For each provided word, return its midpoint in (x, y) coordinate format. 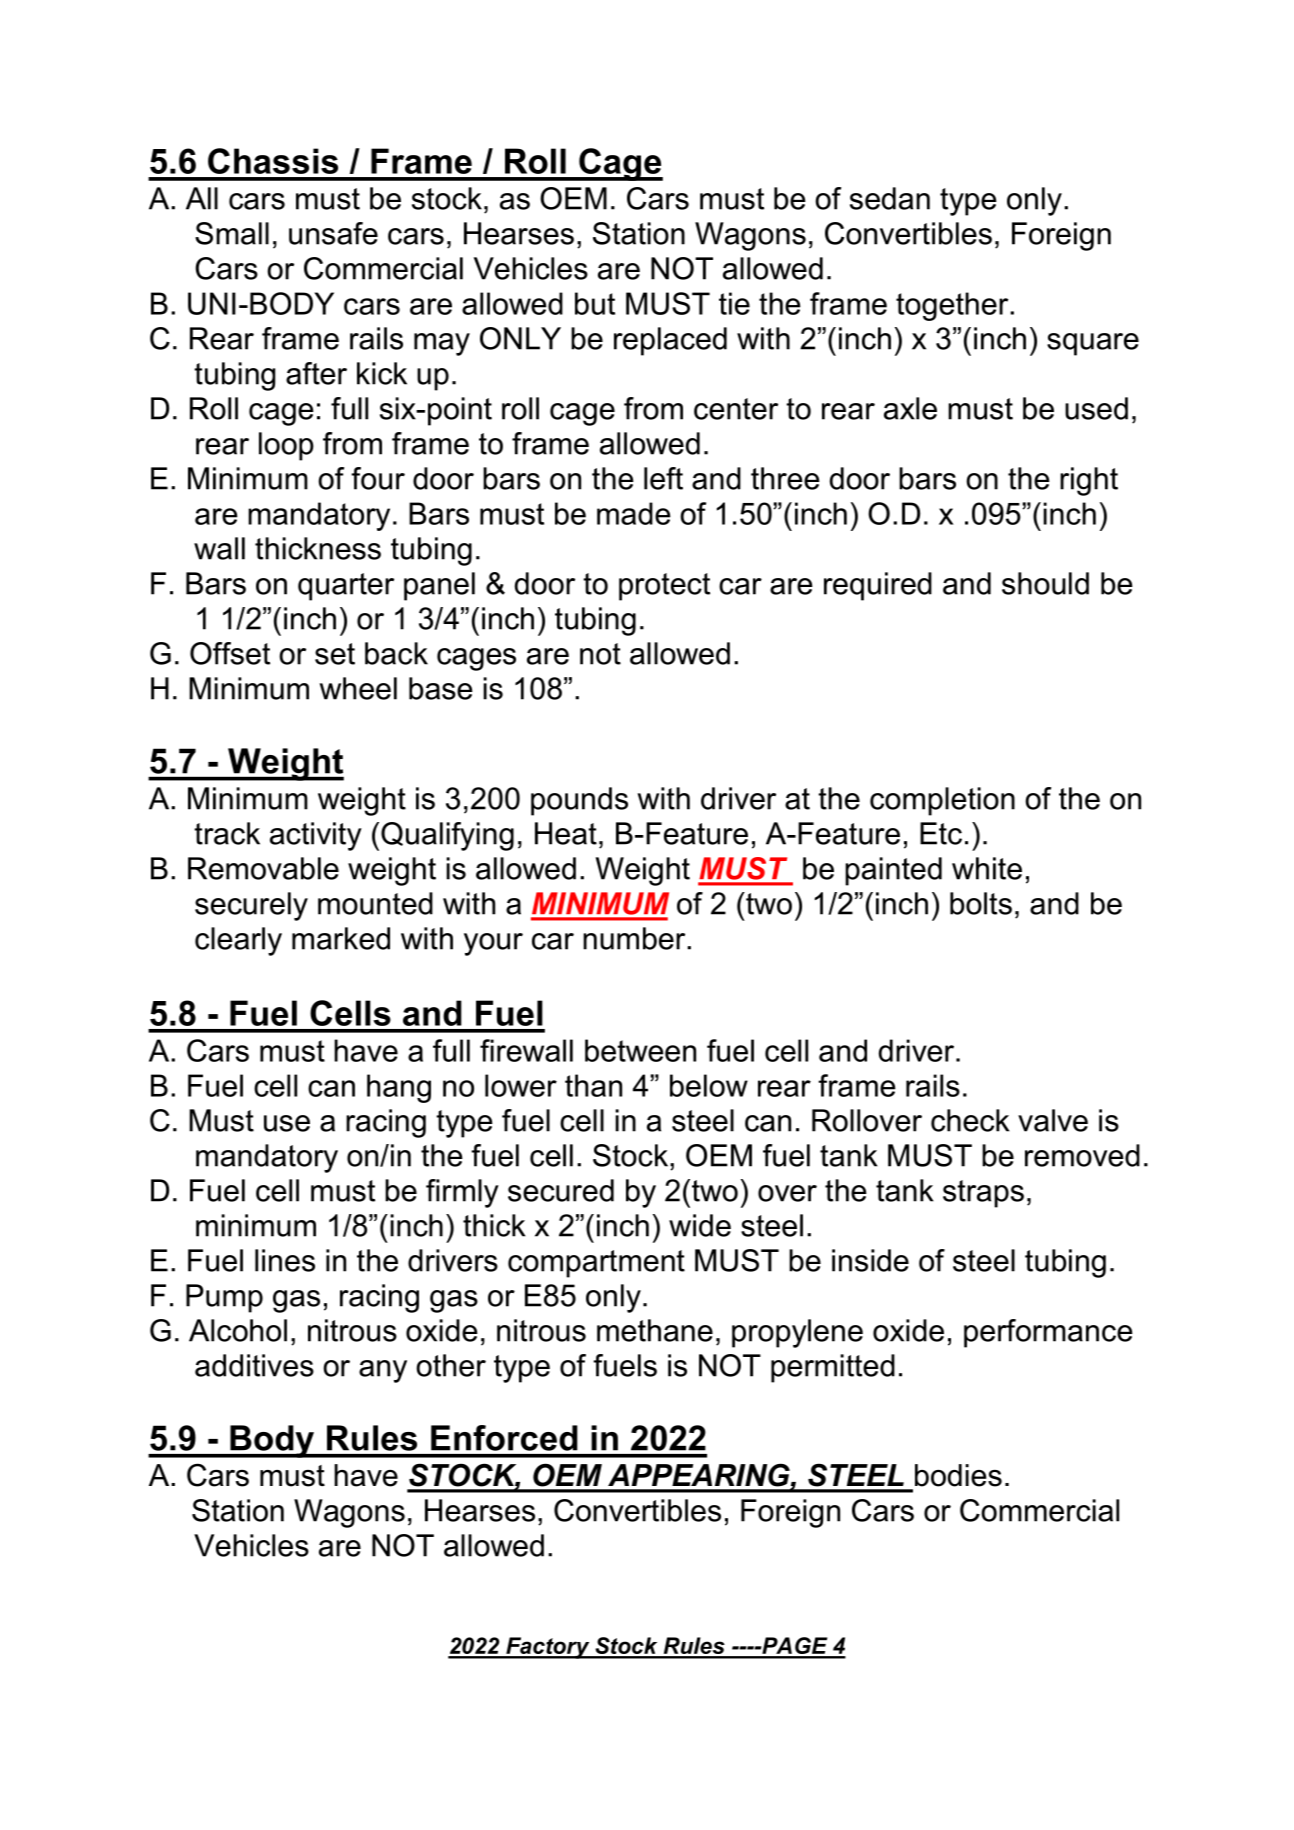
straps (983, 1194)
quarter (346, 587)
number (635, 938)
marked (341, 938)
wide (700, 1225)
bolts (981, 903)
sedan (890, 198)
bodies (958, 1475)
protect (664, 587)
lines (285, 1260)
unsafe (333, 233)
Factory (548, 1648)
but (595, 303)
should (1045, 583)
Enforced (504, 1438)
